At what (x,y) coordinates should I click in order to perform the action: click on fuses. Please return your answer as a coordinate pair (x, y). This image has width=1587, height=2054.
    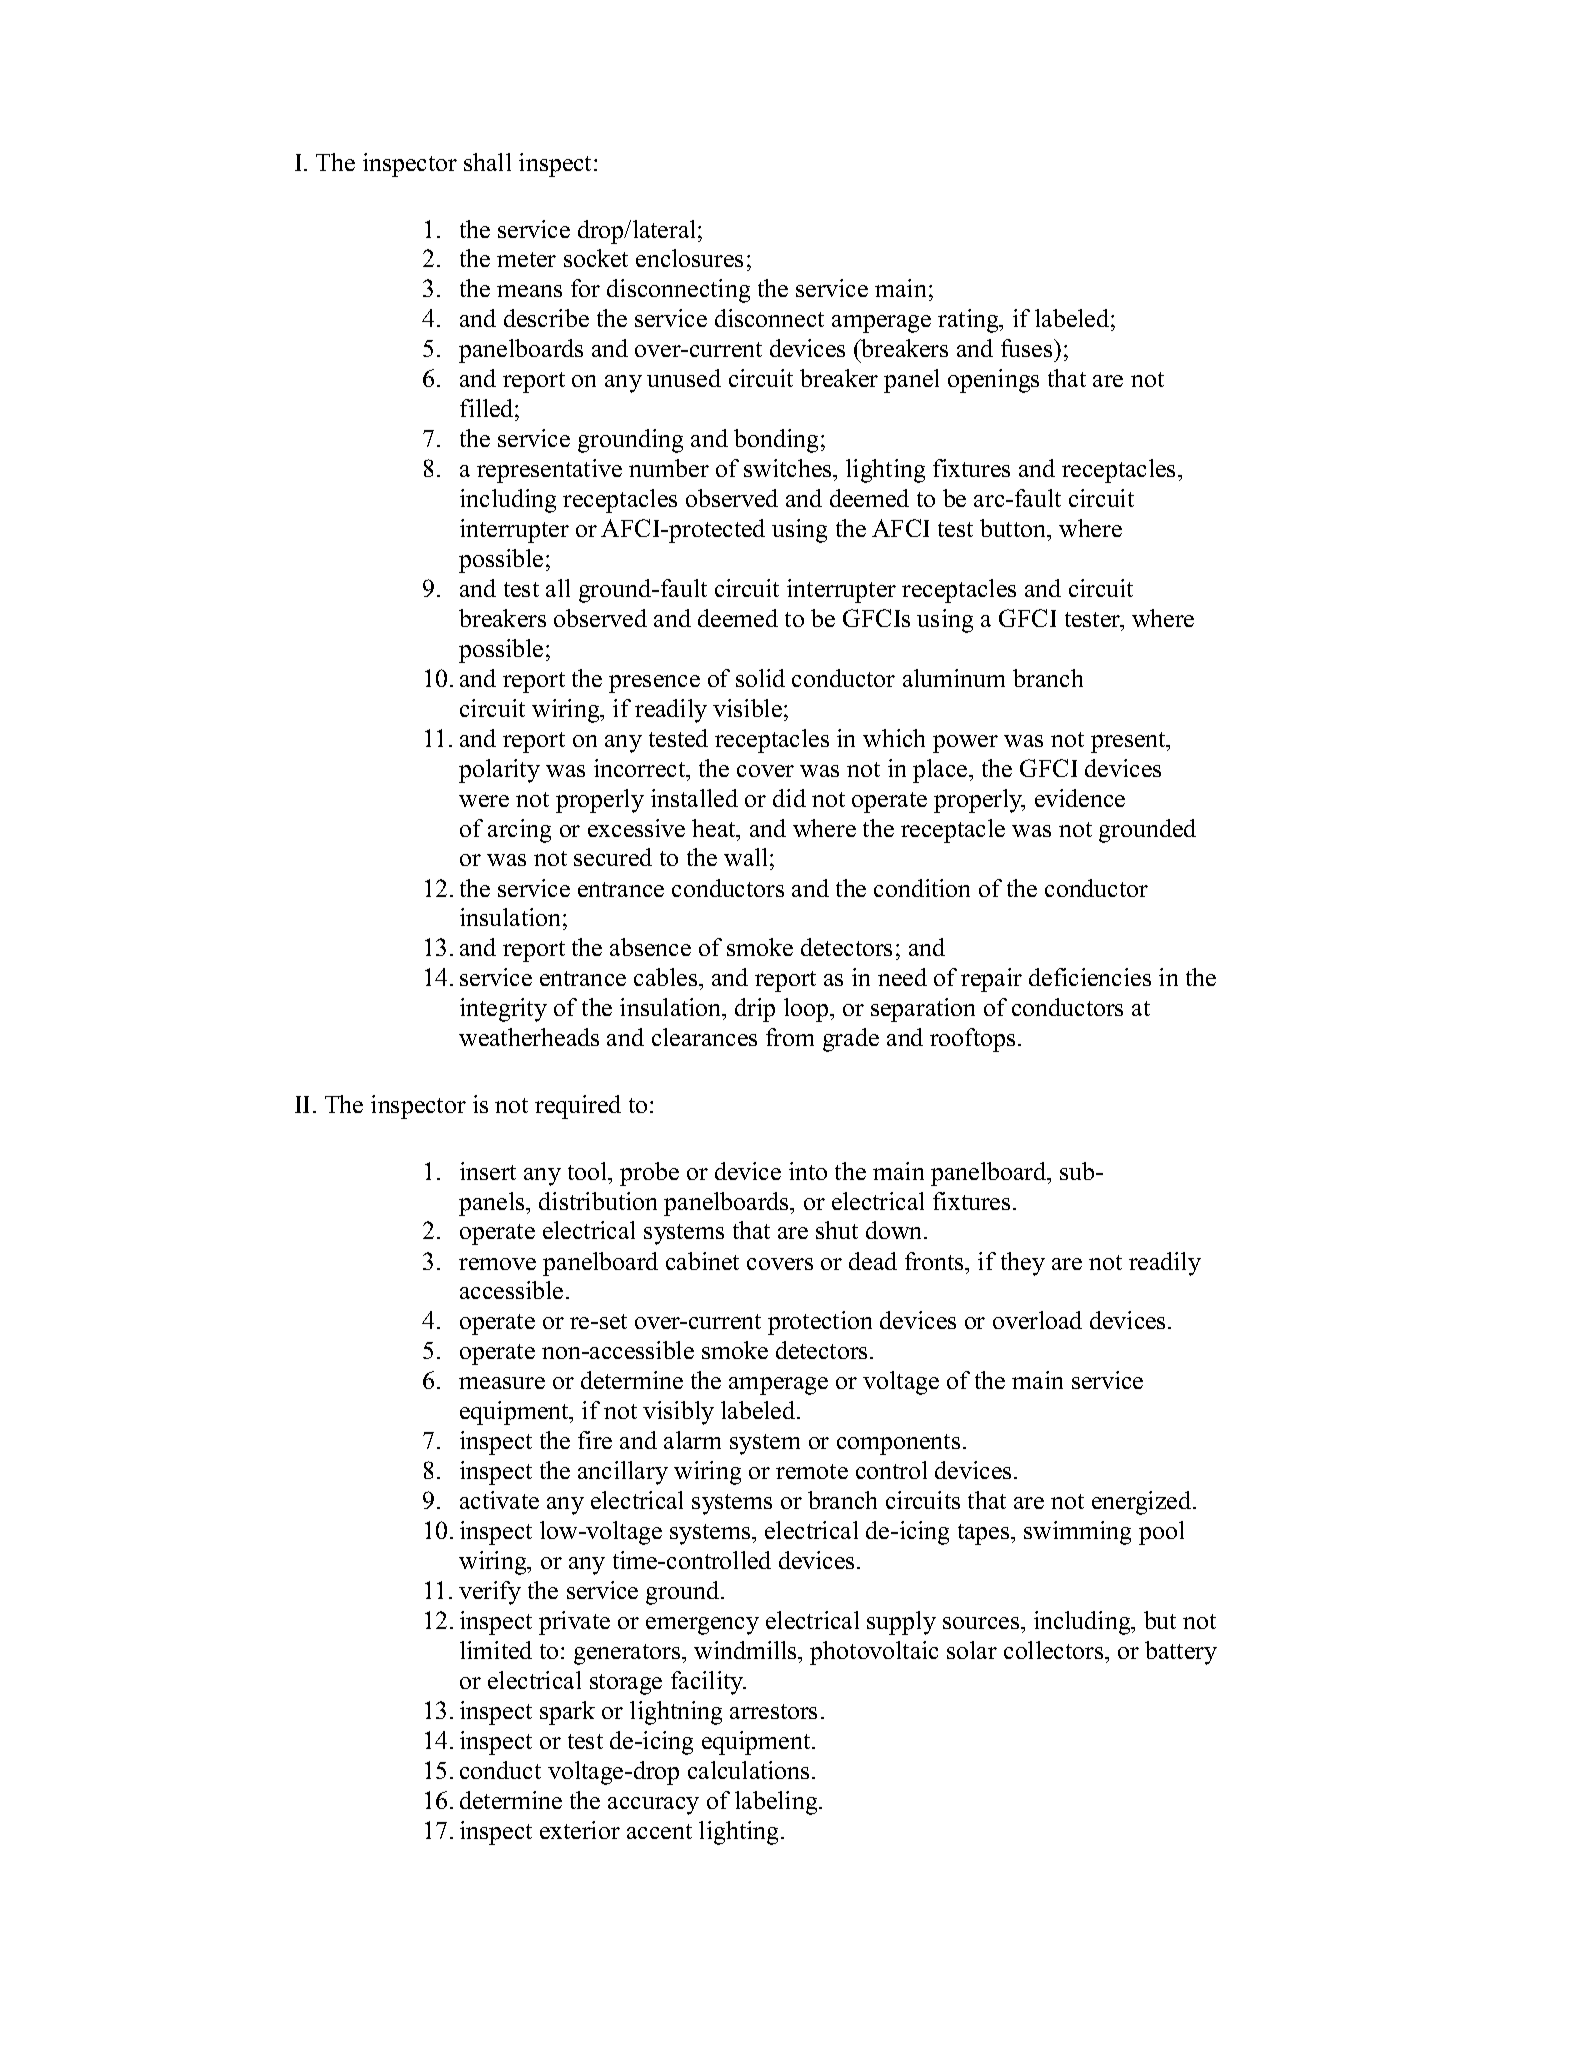
    Looking at the image, I should click on (1028, 348).
